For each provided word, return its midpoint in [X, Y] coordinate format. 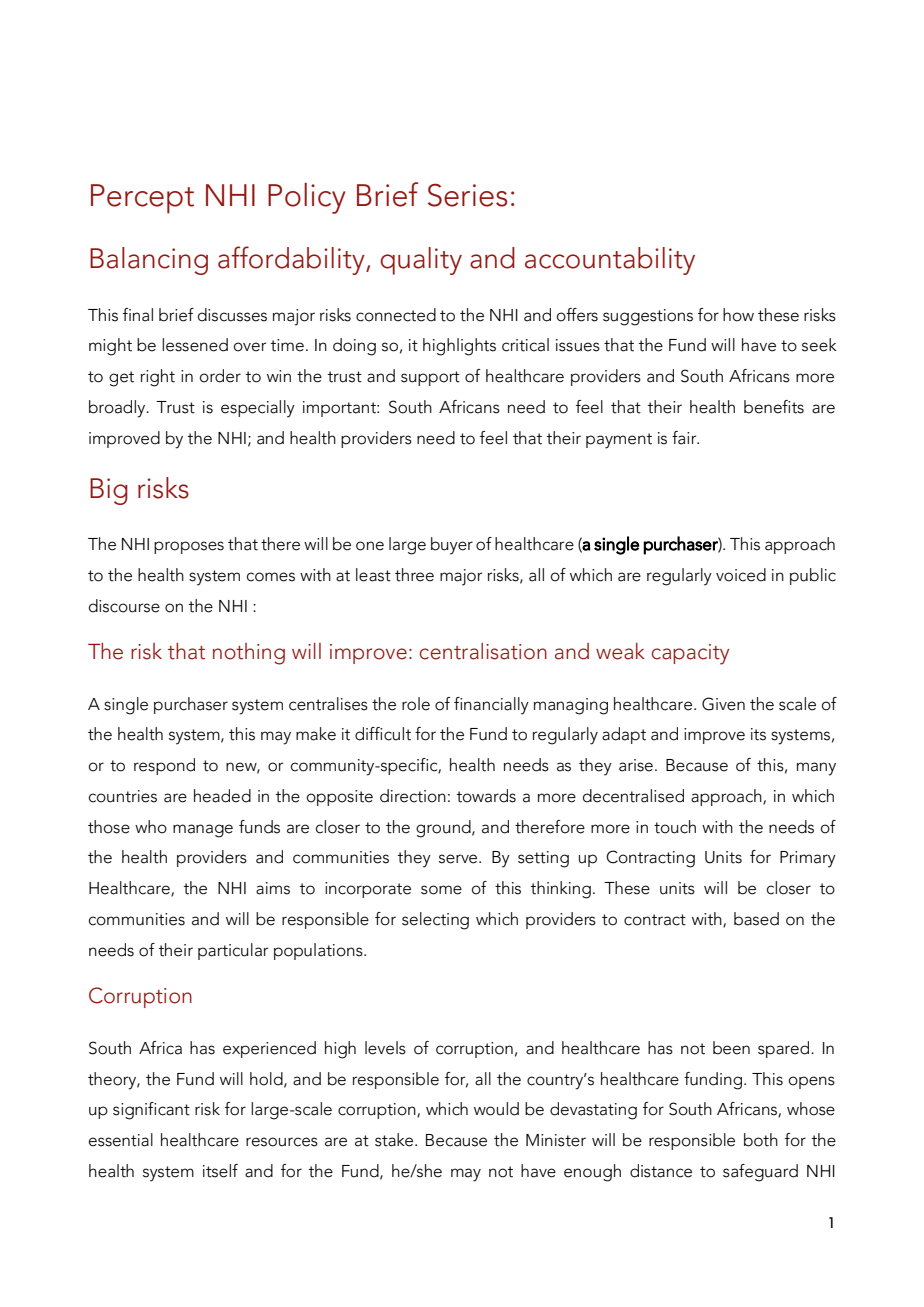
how [738, 315]
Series [467, 195]
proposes [189, 547]
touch [675, 827]
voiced [741, 575]
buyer [452, 546]
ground [444, 829]
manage [203, 831]
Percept [142, 199]
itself [220, 1171]
